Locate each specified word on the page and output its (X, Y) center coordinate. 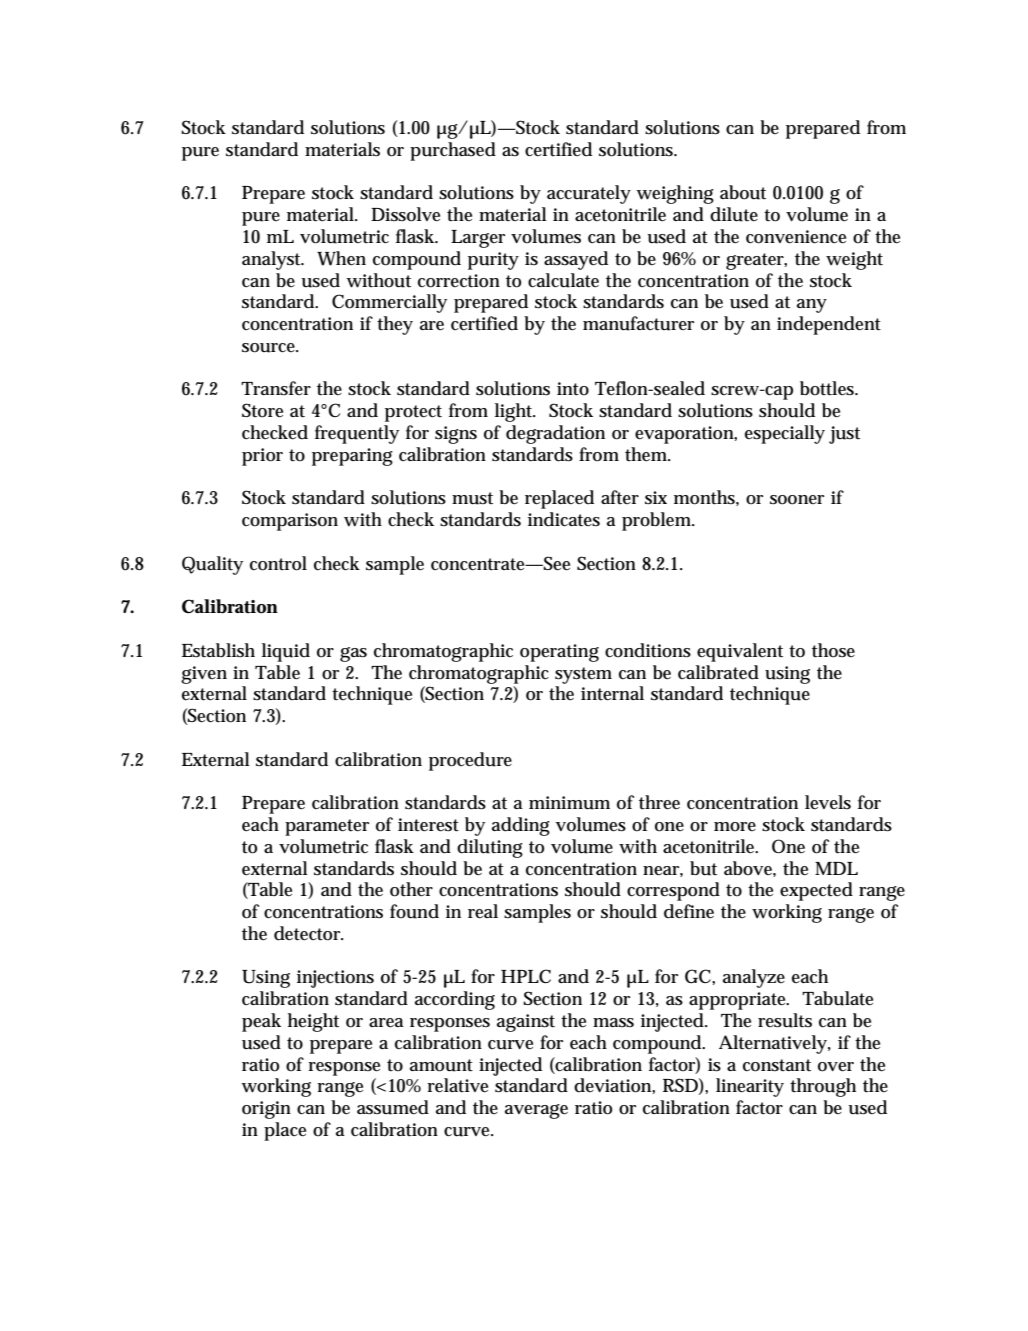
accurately (589, 194)
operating (559, 653)
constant (777, 1065)
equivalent (740, 652)
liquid (286, 652)
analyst (272, 260)
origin (266, 1110)
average (536, 1111)
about (743, 192)
